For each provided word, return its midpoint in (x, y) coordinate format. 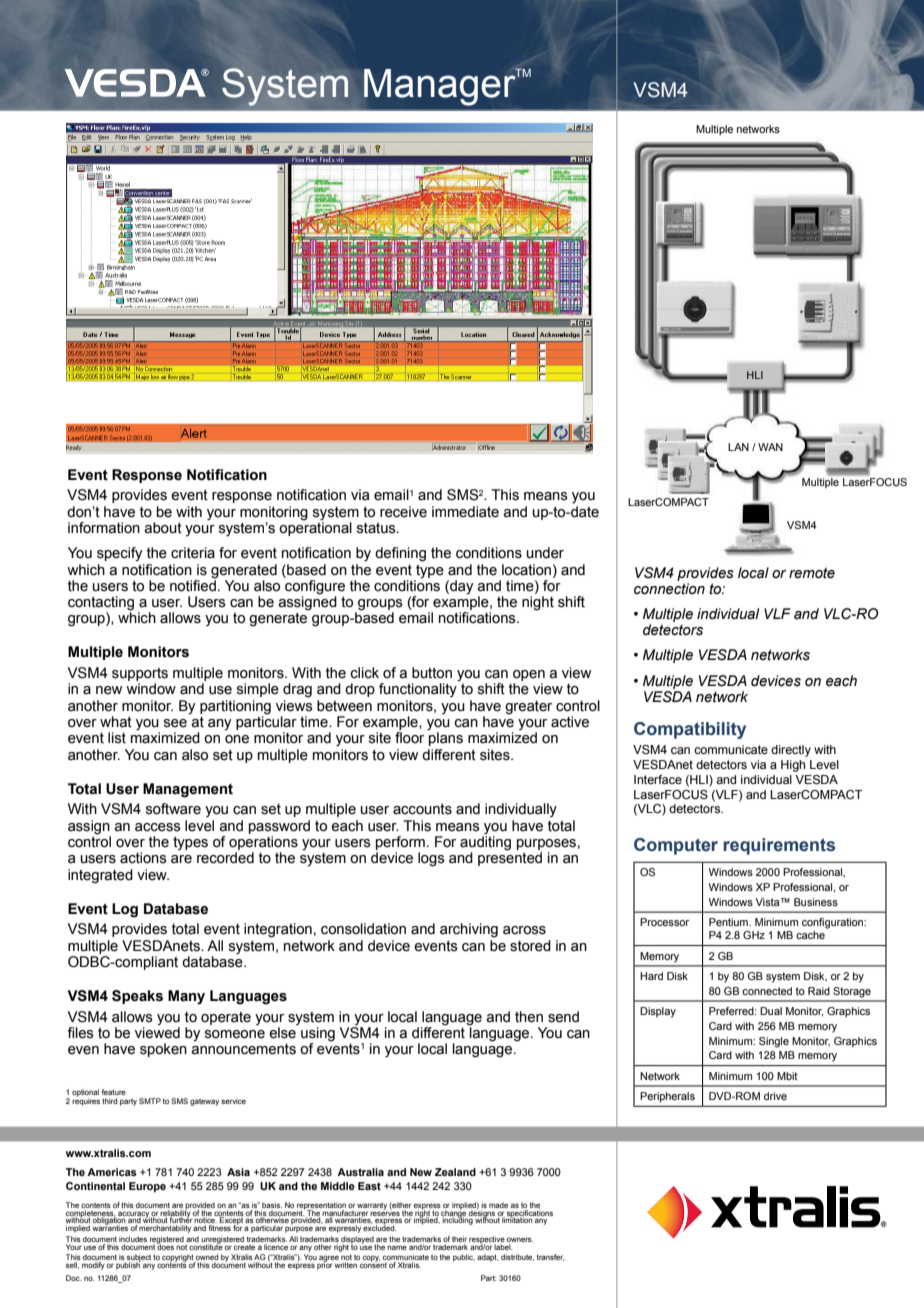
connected (767, 991)
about (163, 528)
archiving (469, 930)
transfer (550, 1257)
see (175, 723)
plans (445, 738)
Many (186, 997)
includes (133, 1239)
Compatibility (690, 730)
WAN (770, 447)
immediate (465, 512)
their (459, 1239)
